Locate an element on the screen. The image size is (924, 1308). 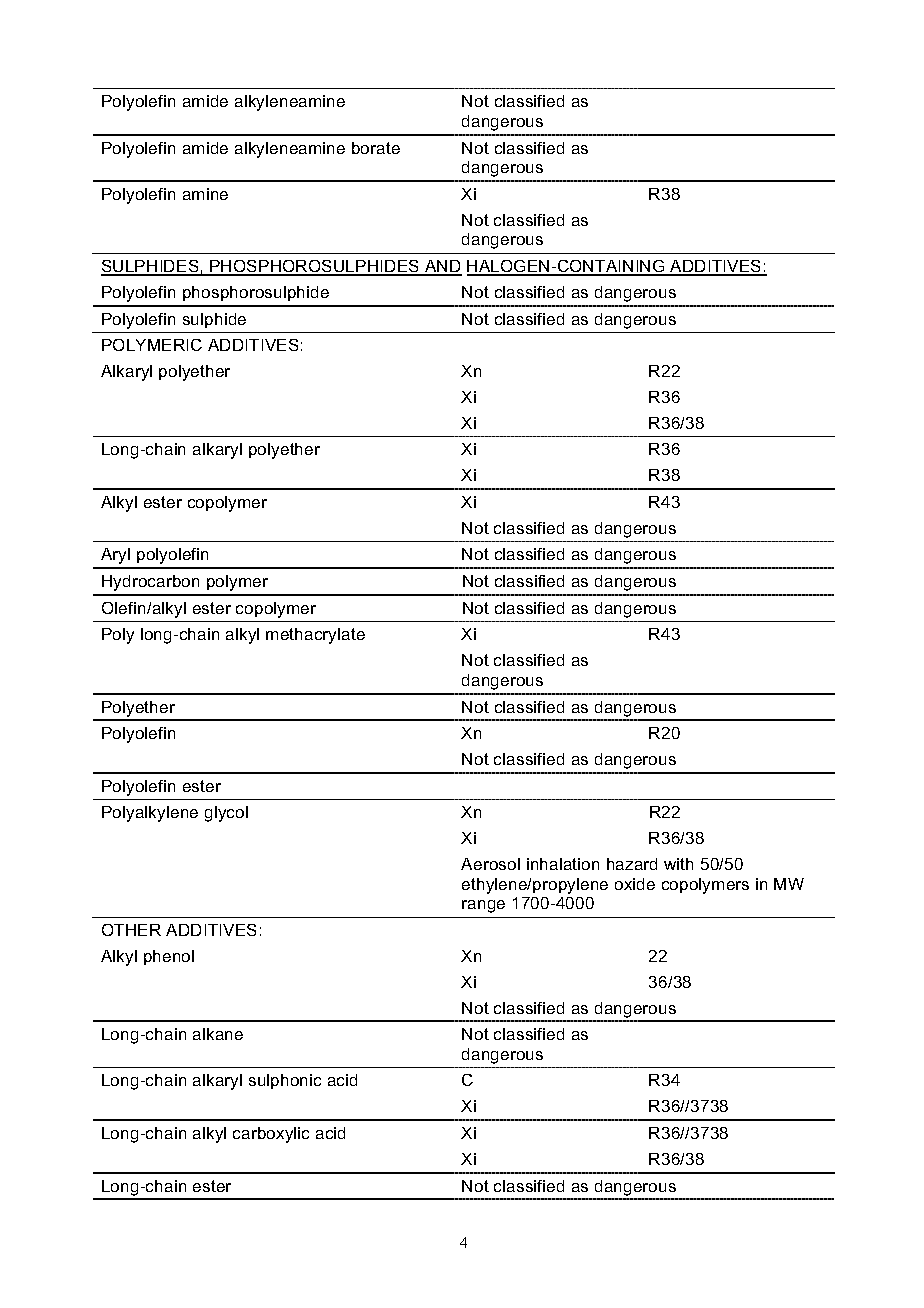
AND is located at coordinates (442, 267).
